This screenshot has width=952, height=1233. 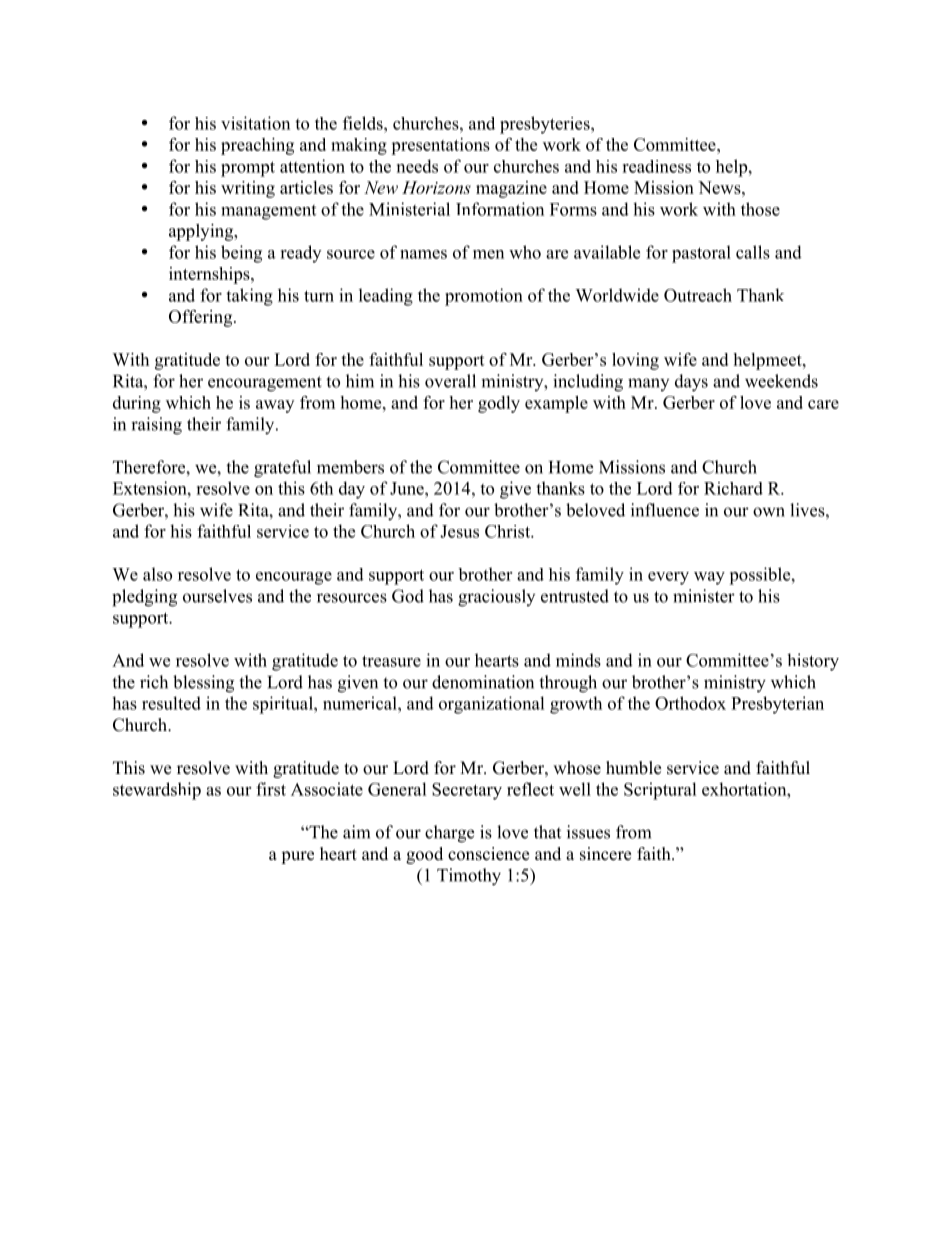 I want to click on Outreach, so click(x=698, y=295).
